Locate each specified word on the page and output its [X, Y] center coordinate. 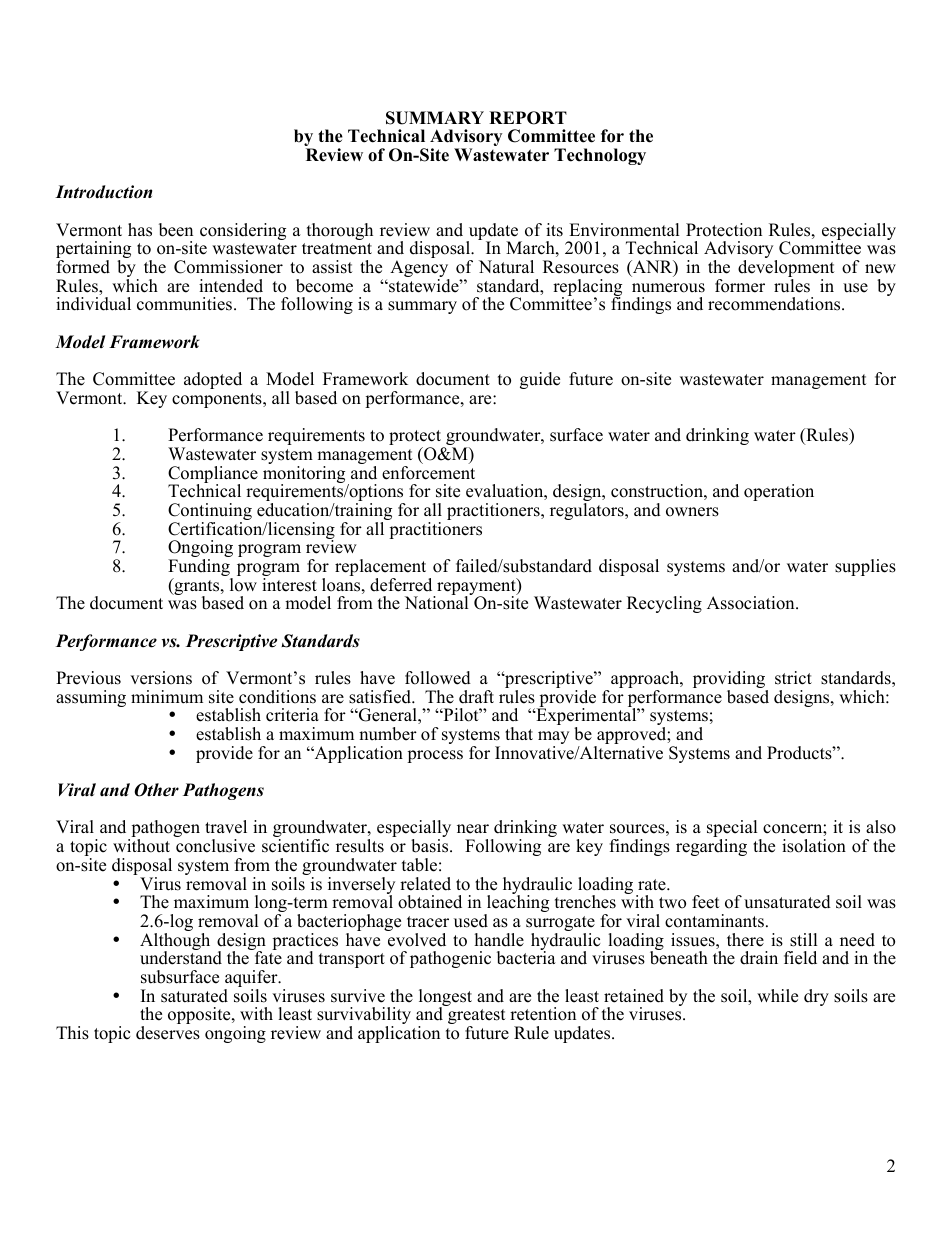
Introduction [103, 192]
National [438, 602]
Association [752, 603]
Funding [200, 569]
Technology [600, 156]
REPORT [528, 118]
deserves [168, 1033]
